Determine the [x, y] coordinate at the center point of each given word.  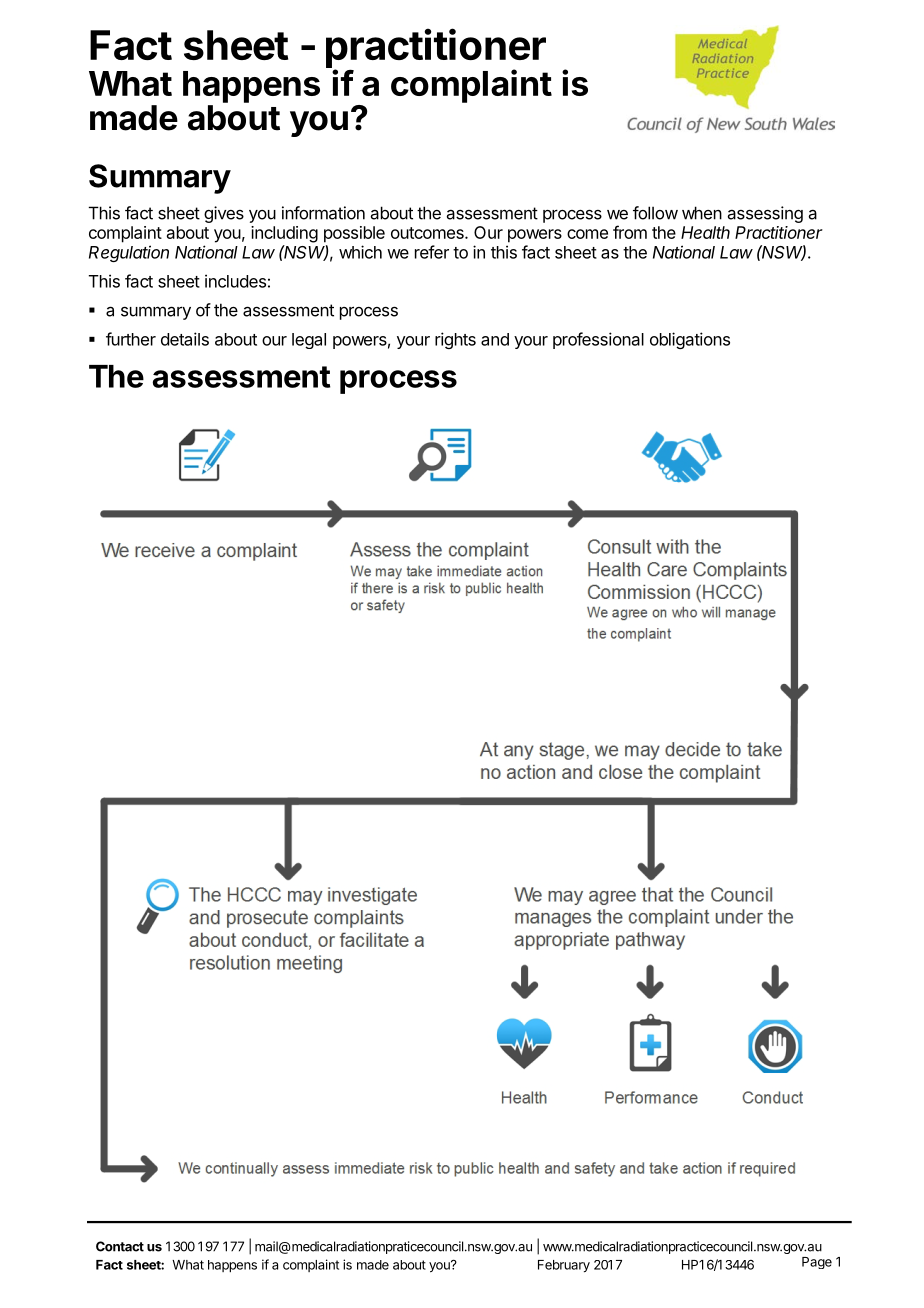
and [495, 339]
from [630, 232]
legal [309, 341]
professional [598, 340]
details [185, 339]
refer [432, 252]
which [360, 252]
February [564, 1266]
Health [705, 232]
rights [455, 340]
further [131, 339]
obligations [690, 340]
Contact [120, 1246]
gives [224, 214]
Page [817, 1263]
